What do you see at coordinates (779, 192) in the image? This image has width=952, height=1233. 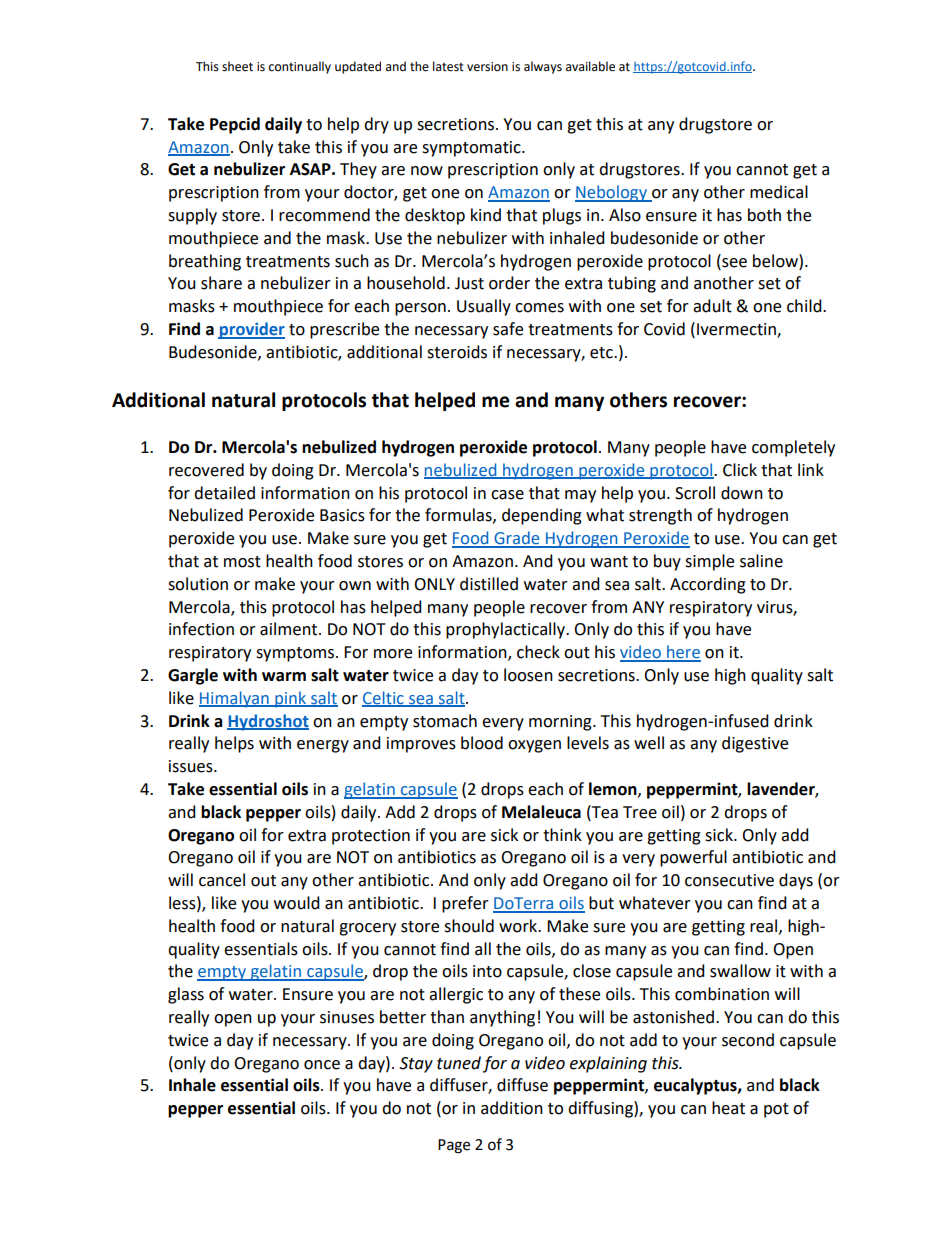 I see `medical` at bounding box center [779, 192].
